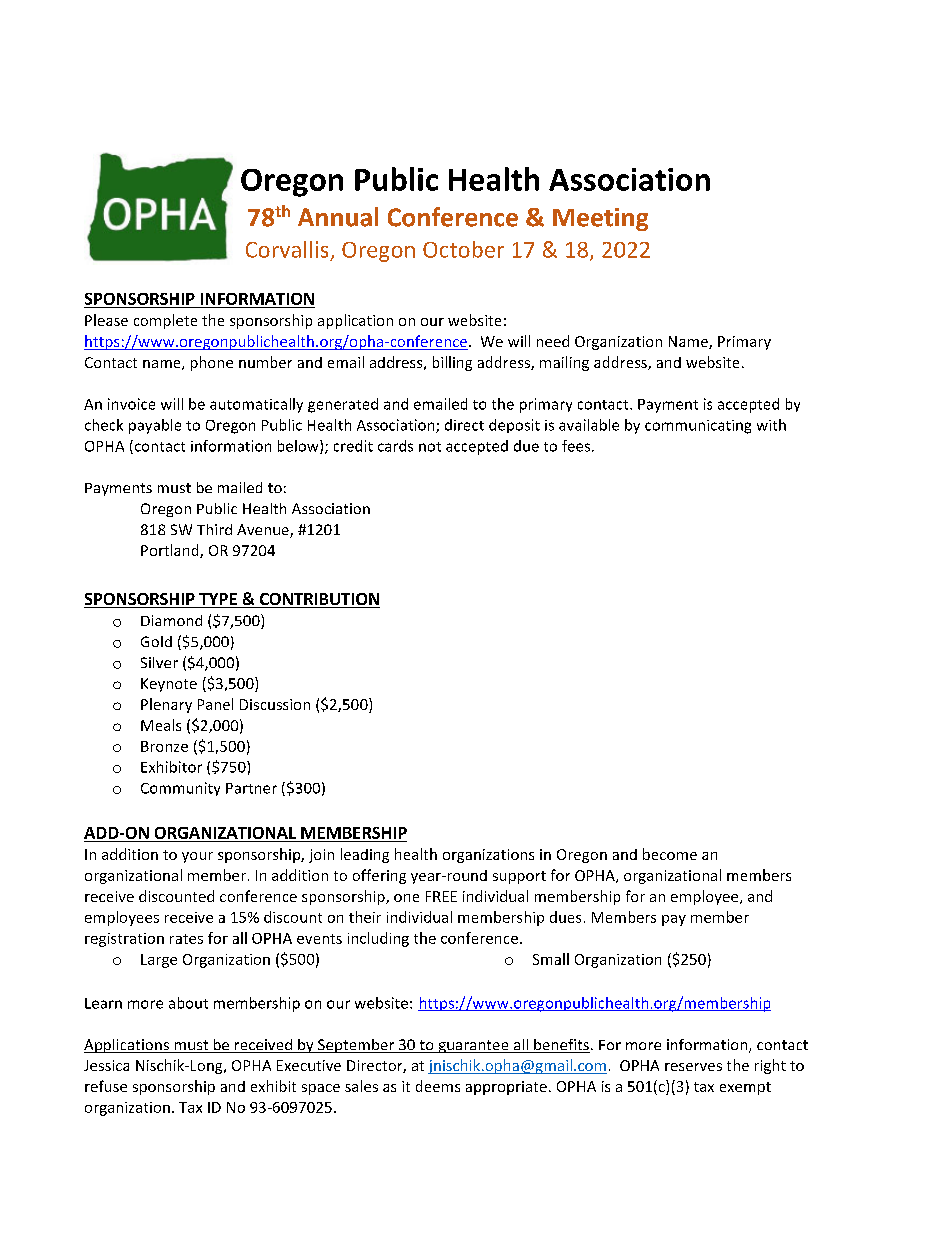 This screenshot has height=1233, width=952. I want to click on reserves, so click(693, 1067).
